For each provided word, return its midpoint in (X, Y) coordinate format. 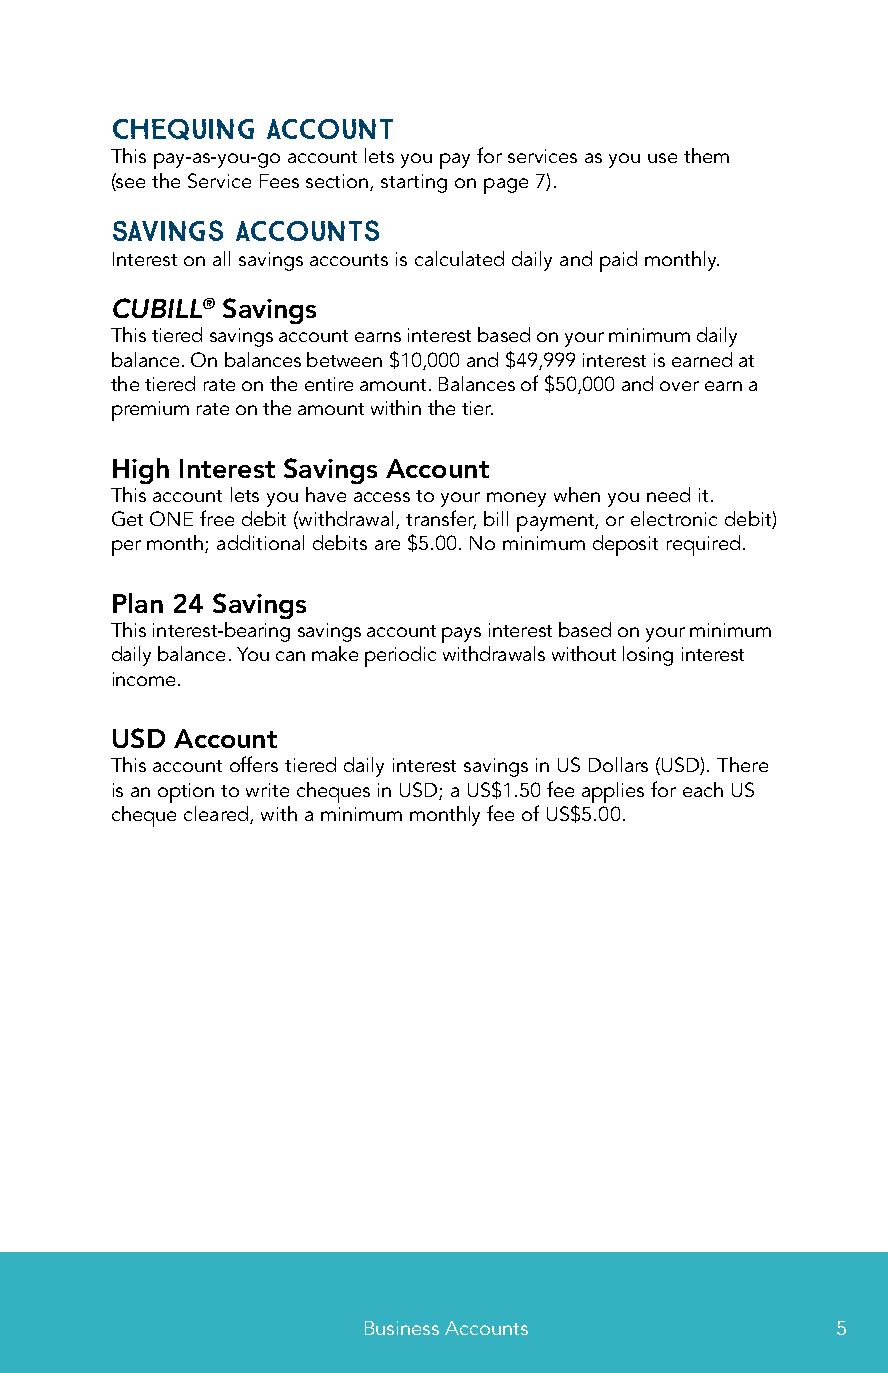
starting (414, 183)
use (662, 158)
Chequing (183, 129)
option (186, 793)
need (668, 494)
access (382, 497)
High (141, 471)
